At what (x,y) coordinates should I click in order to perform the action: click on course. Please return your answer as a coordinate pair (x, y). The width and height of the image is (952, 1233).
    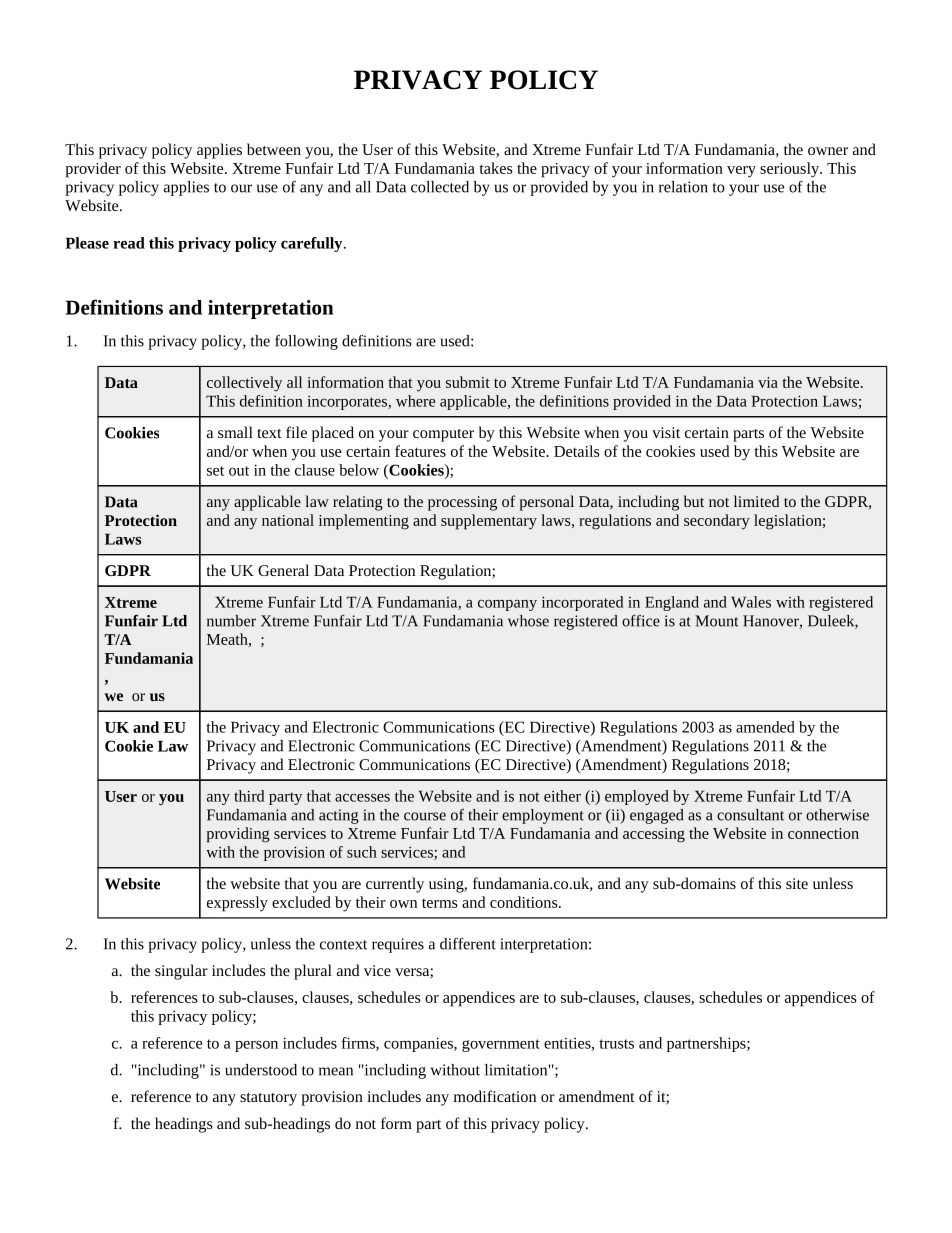
    Looking at the image, I should click on (425, 816).
